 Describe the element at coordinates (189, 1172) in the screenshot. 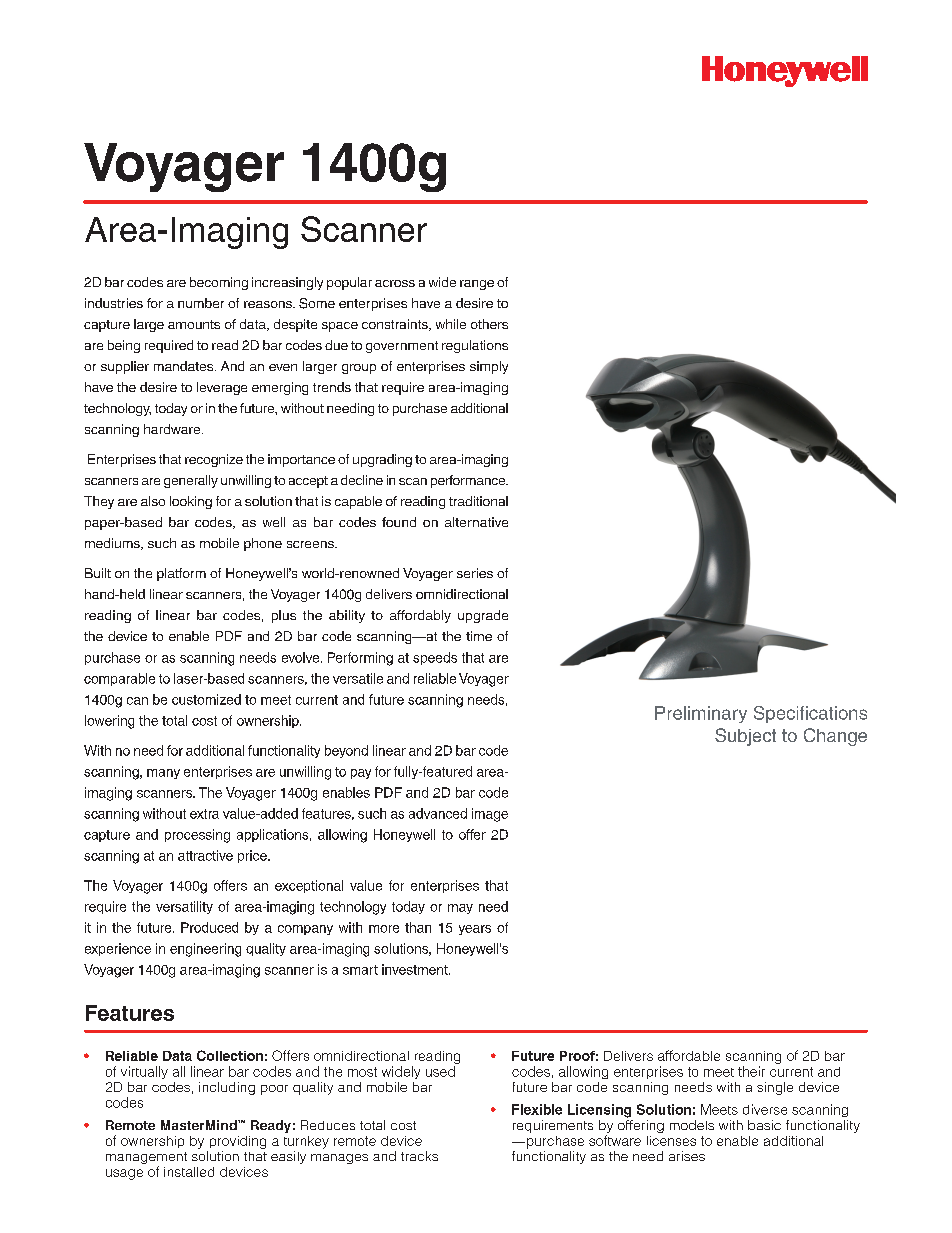

I see `installed` at that location.
